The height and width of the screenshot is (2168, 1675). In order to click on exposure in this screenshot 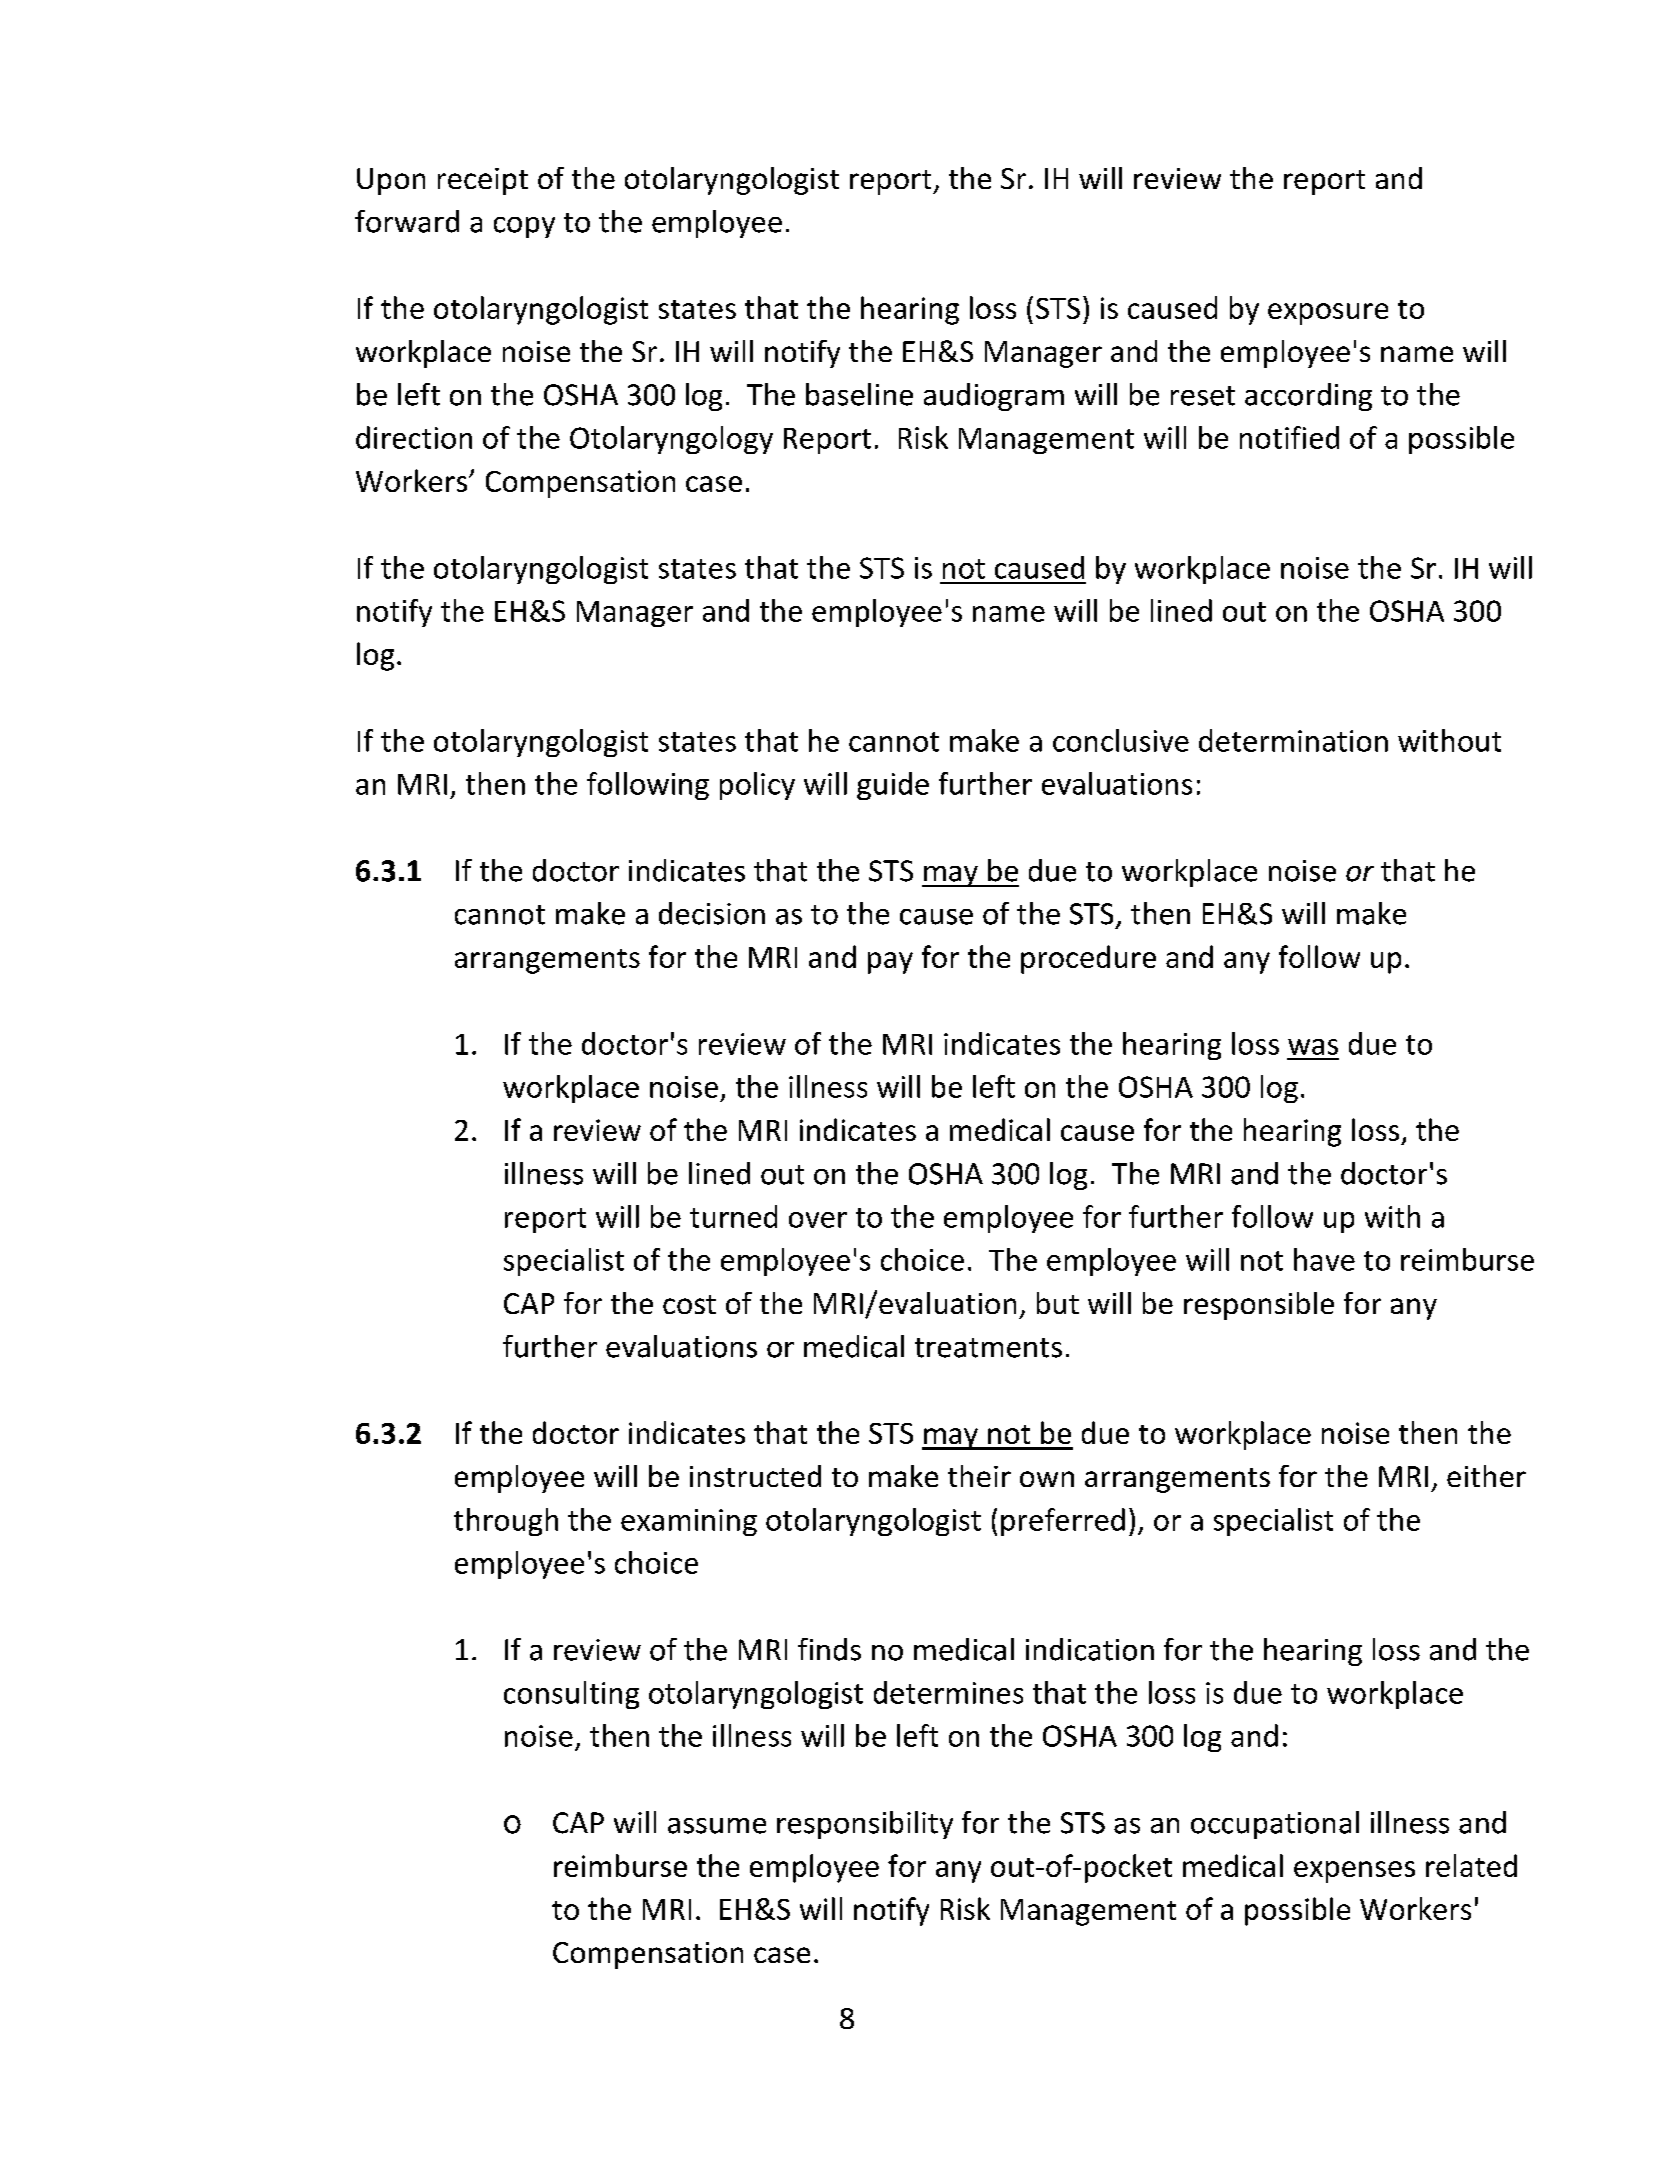, I will do `click(1328, 314)`.
